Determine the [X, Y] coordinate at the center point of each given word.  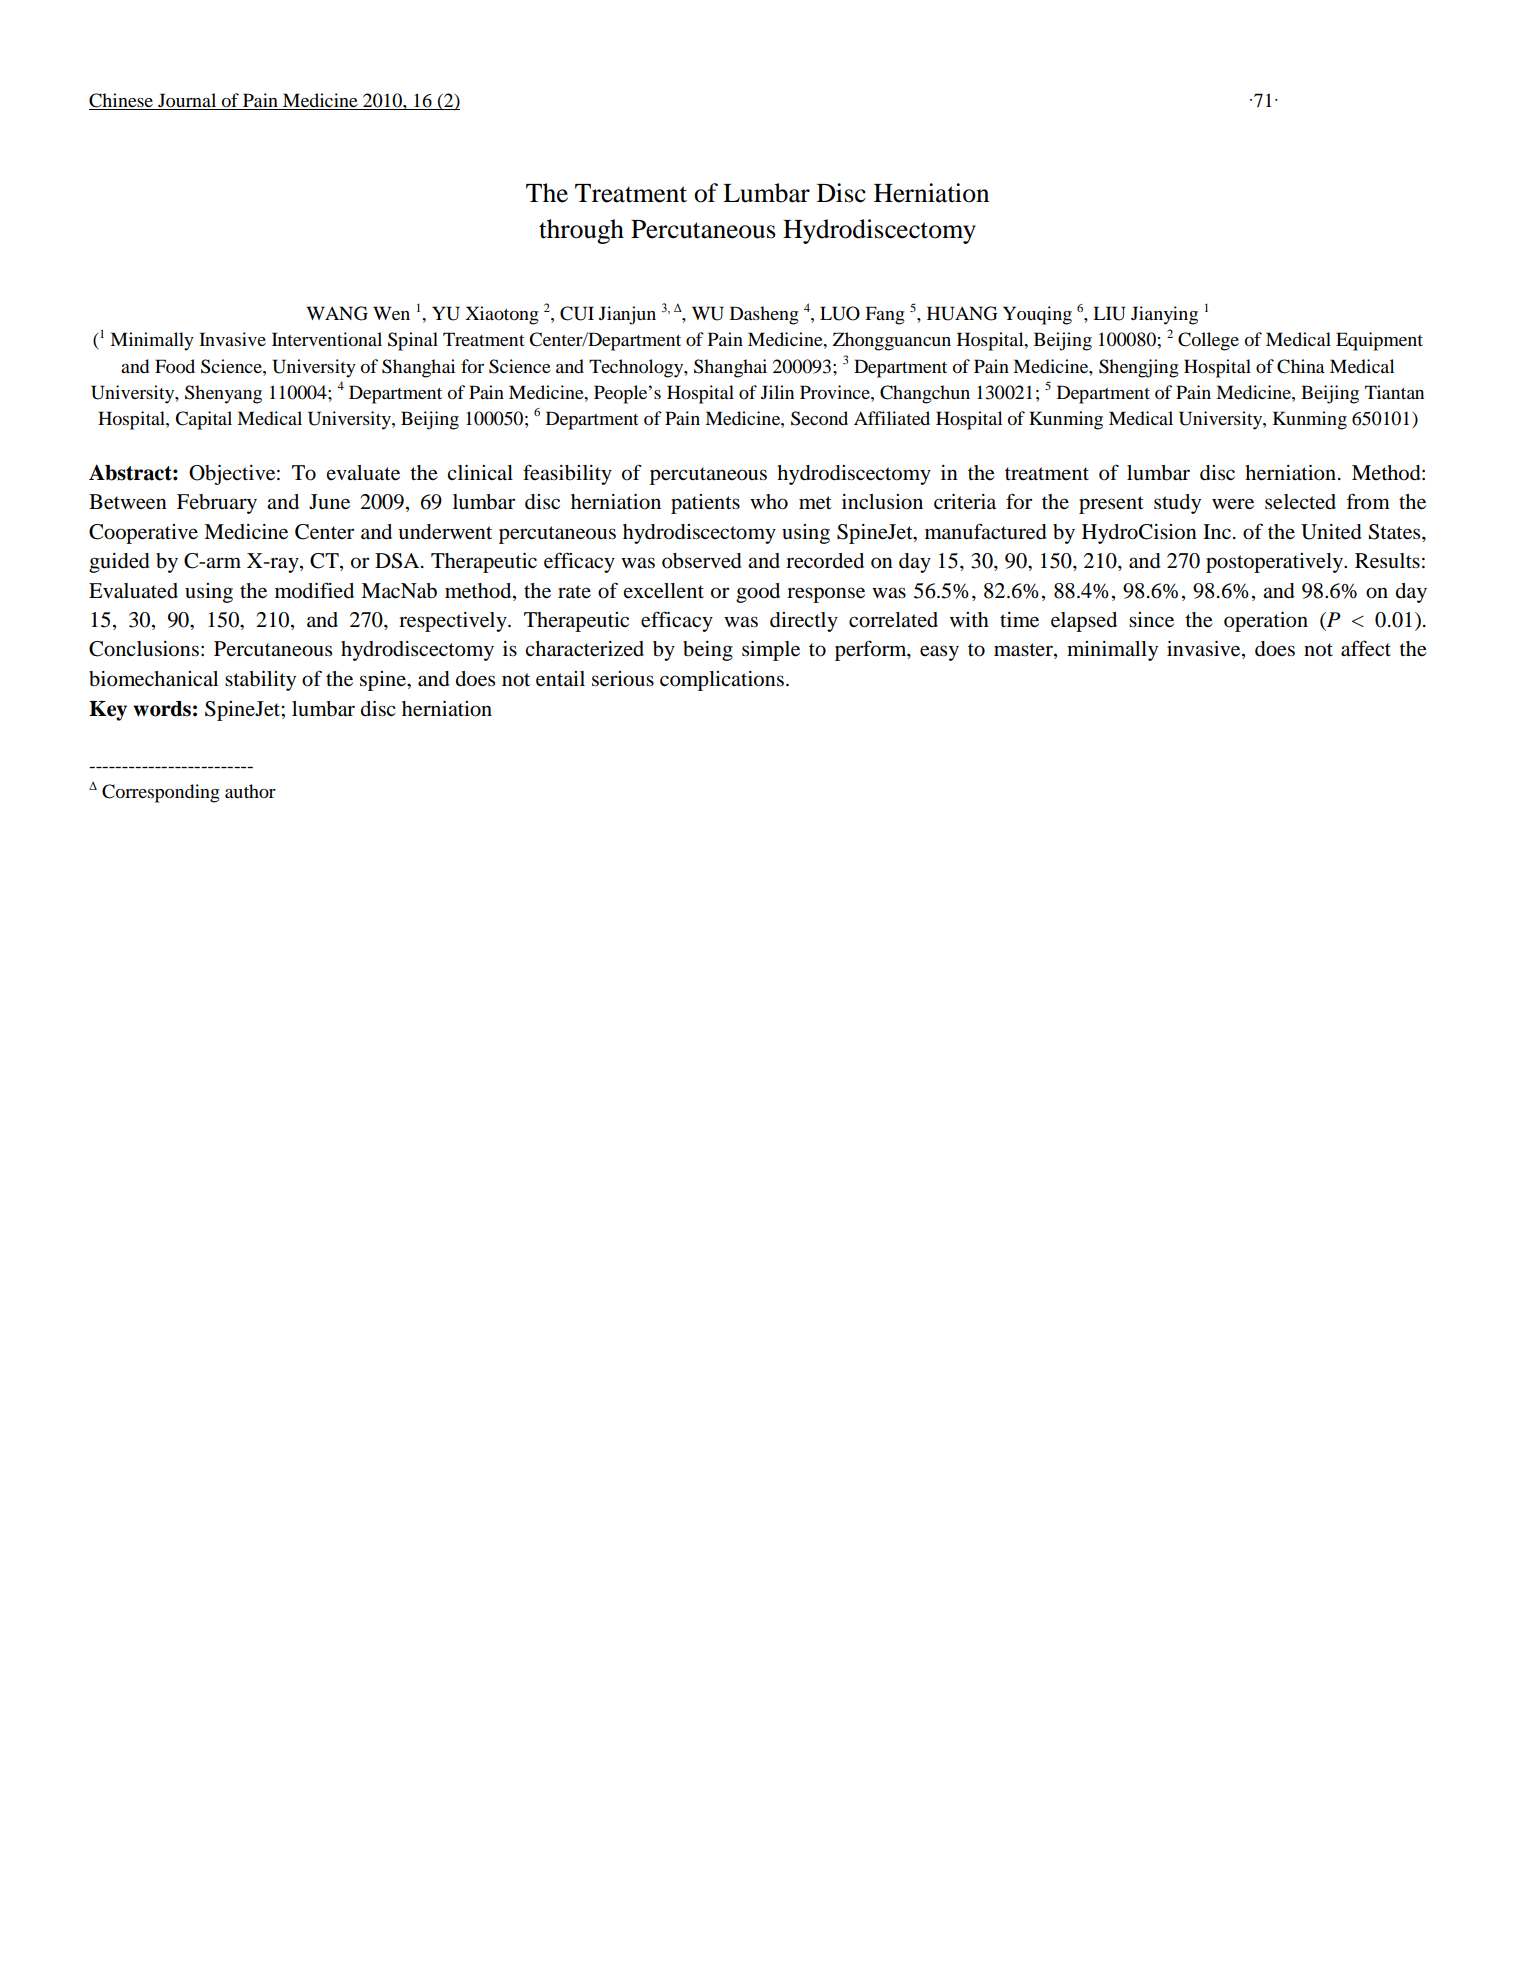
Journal [187, 101]
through [581, 231]
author [250, 791]
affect [1366, 648]
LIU [1109, 313]
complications [722, 681]
